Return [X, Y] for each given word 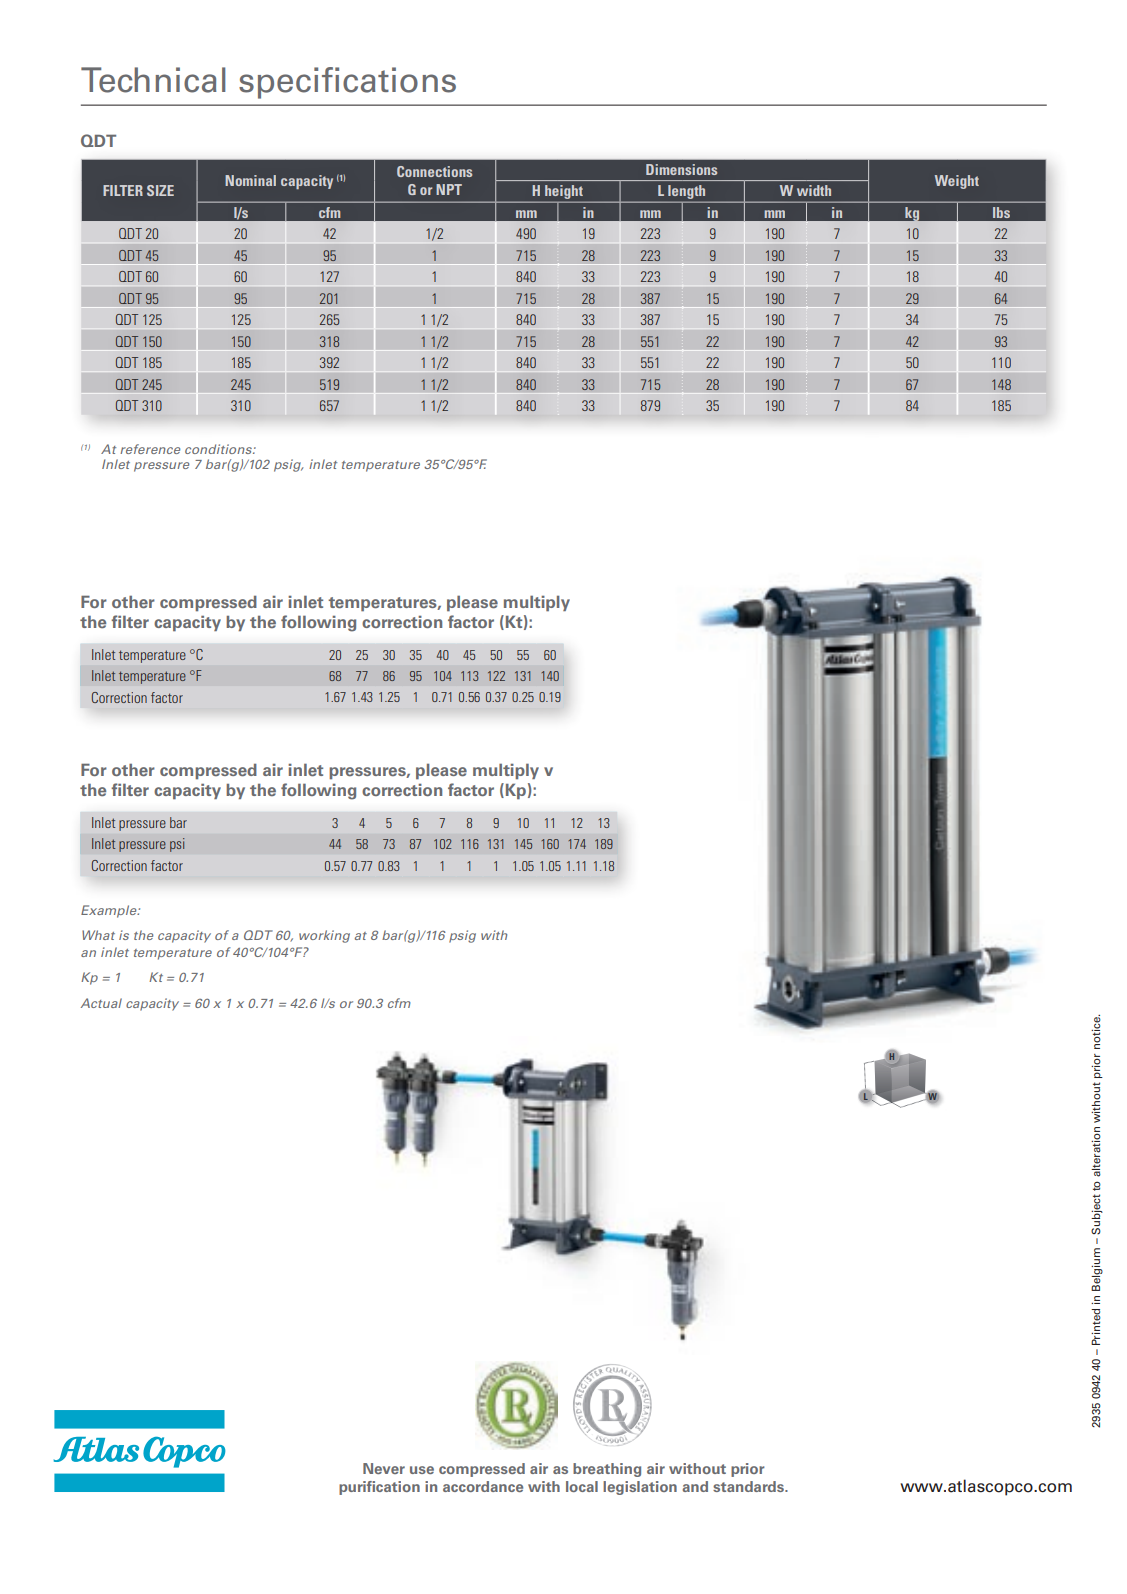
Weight [957, 182]
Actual [101, 1003]
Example [110, 911]
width [814, 190]
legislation [640, 1488]
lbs [1001, 212]
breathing [607, 1470]
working [324, 936]
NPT [449, 189]
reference [150, 449]
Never [384, 1468]
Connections [434, 171]
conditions [219, 449]
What [98, 935]
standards [749, 1486]
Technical [153, 80]
